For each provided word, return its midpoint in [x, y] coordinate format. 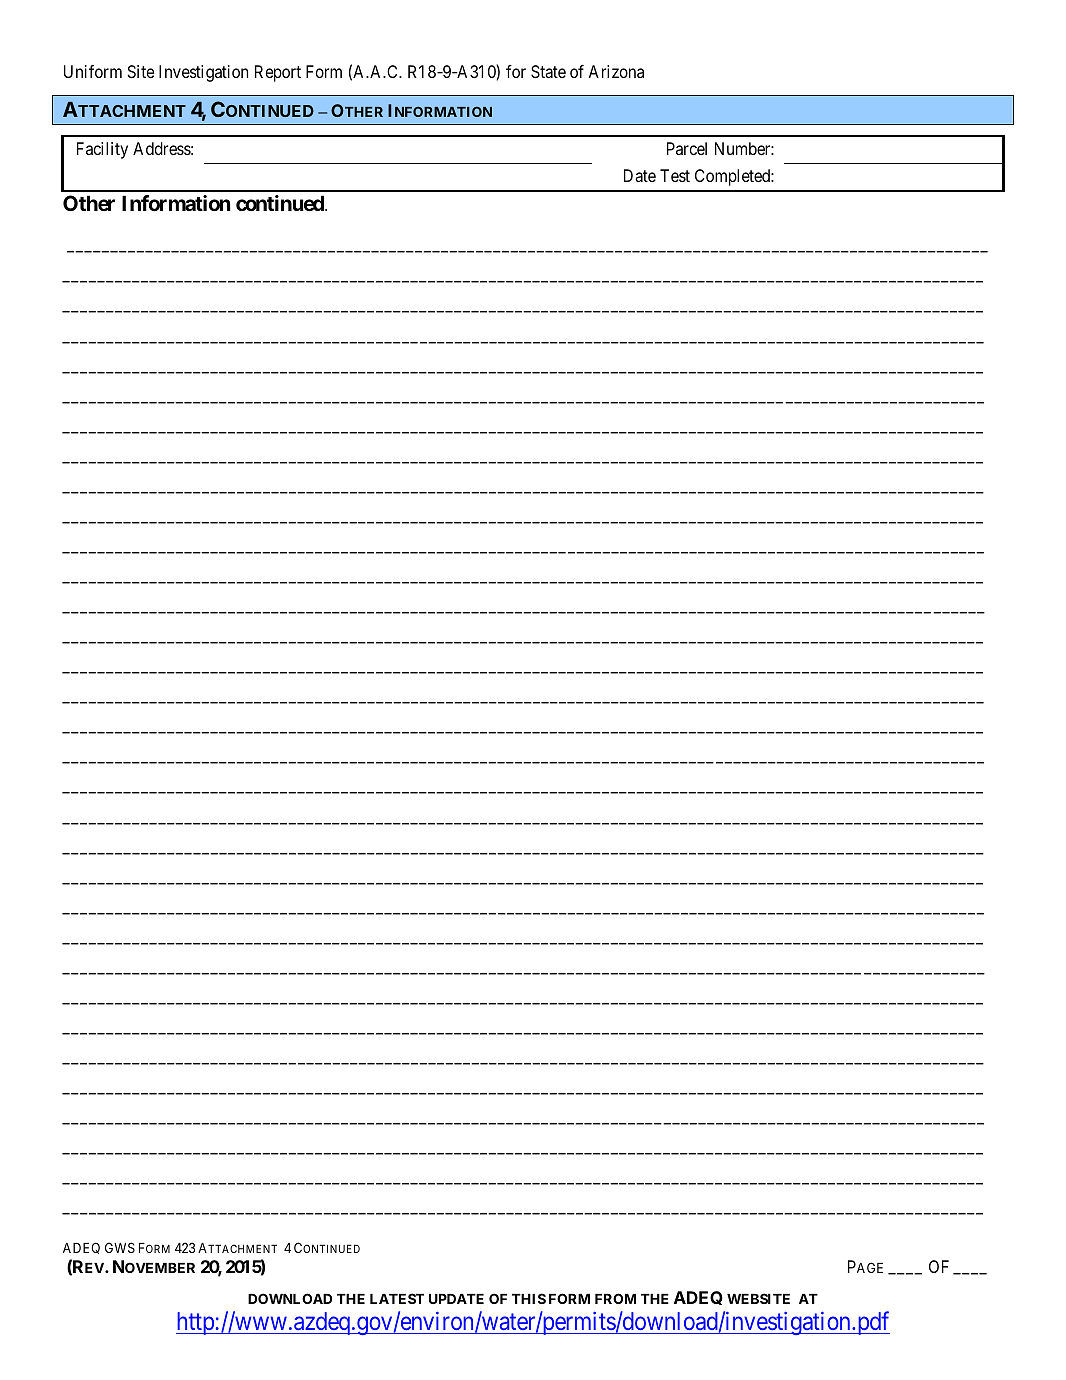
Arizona [616, 71]
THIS [529, 1298]
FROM [615, 1298]
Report [278, 73]
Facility [102, 150]
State [548, 71]
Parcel [687, 148]
